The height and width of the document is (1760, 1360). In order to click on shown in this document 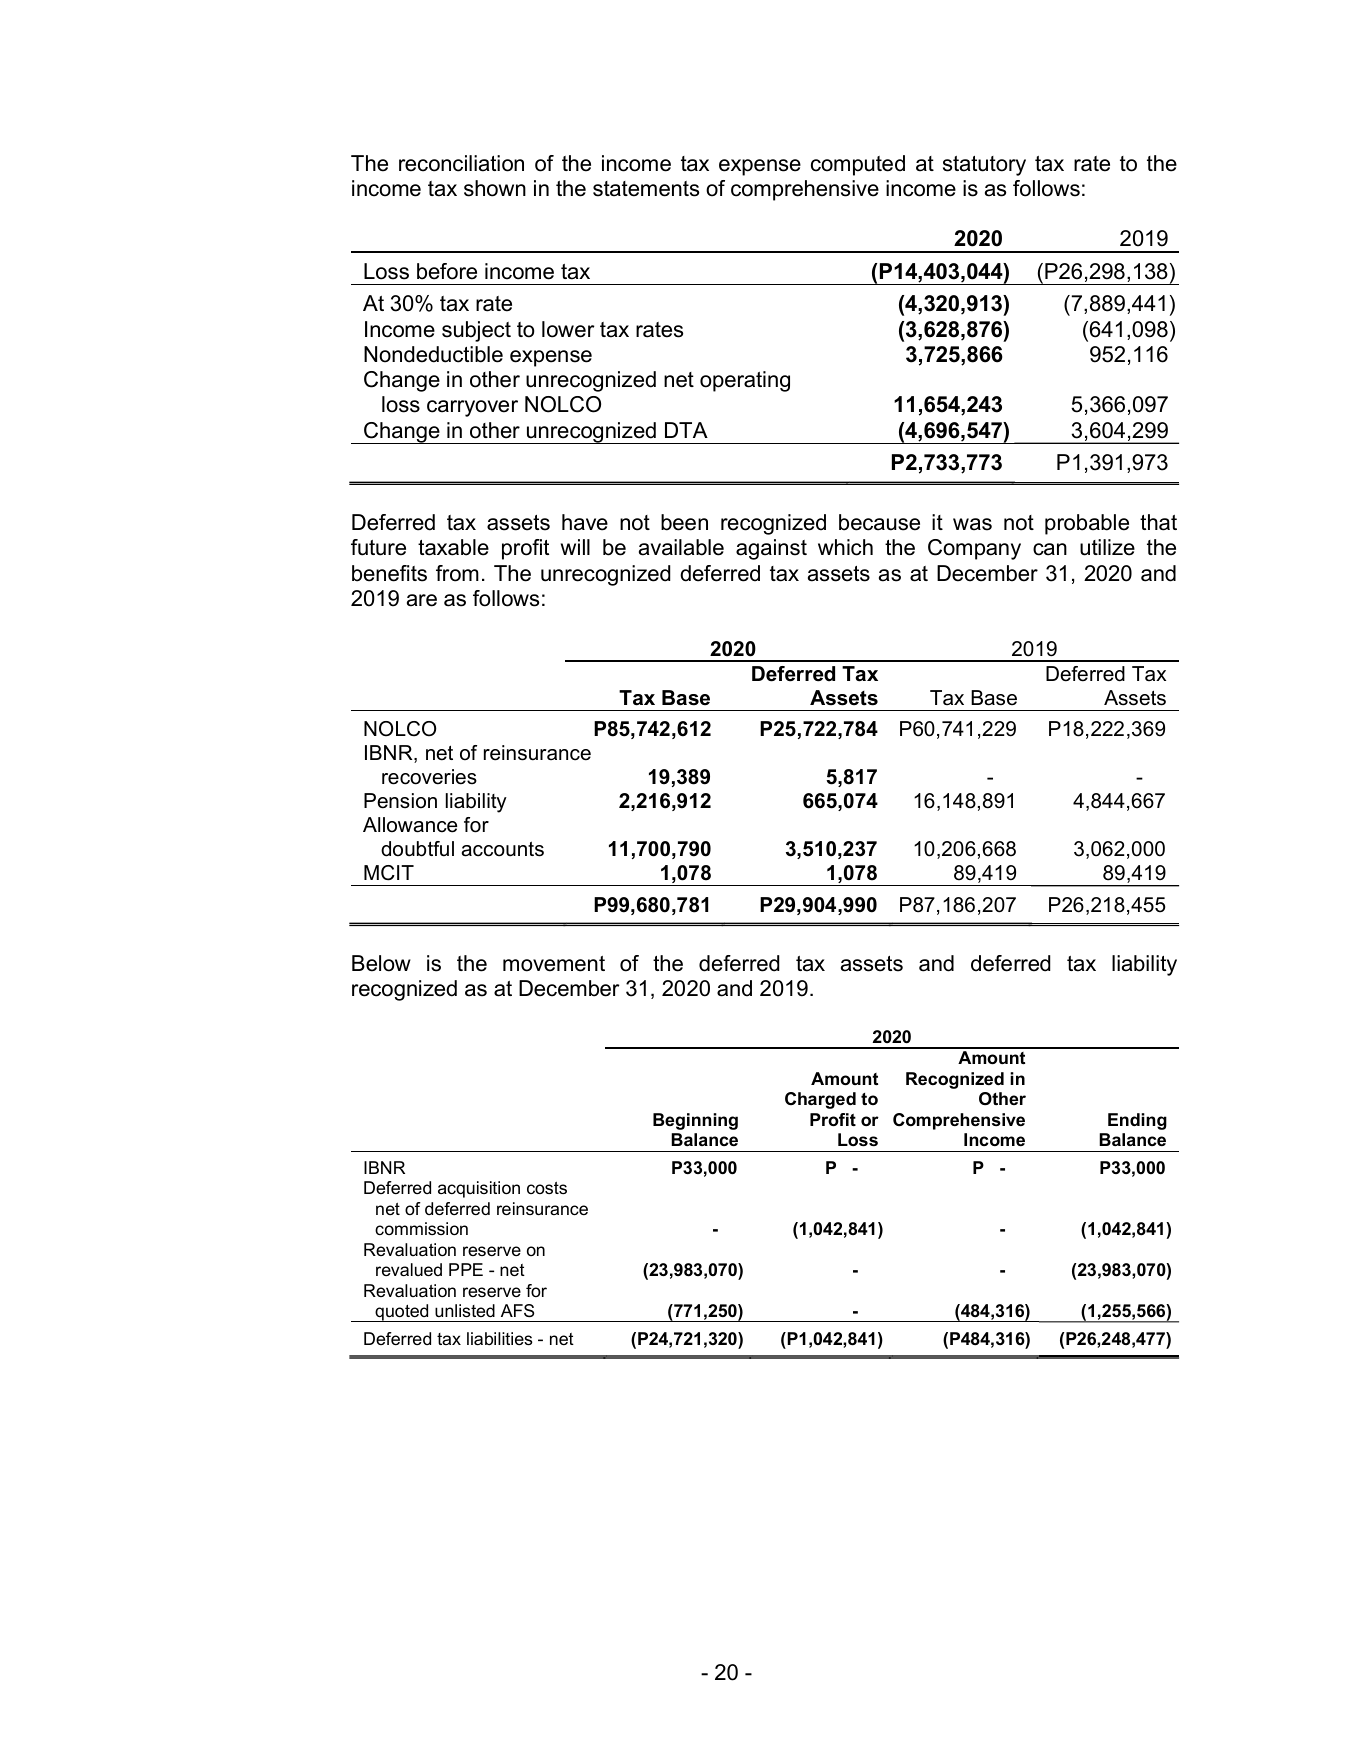, I will do `click(495, 188)`.
